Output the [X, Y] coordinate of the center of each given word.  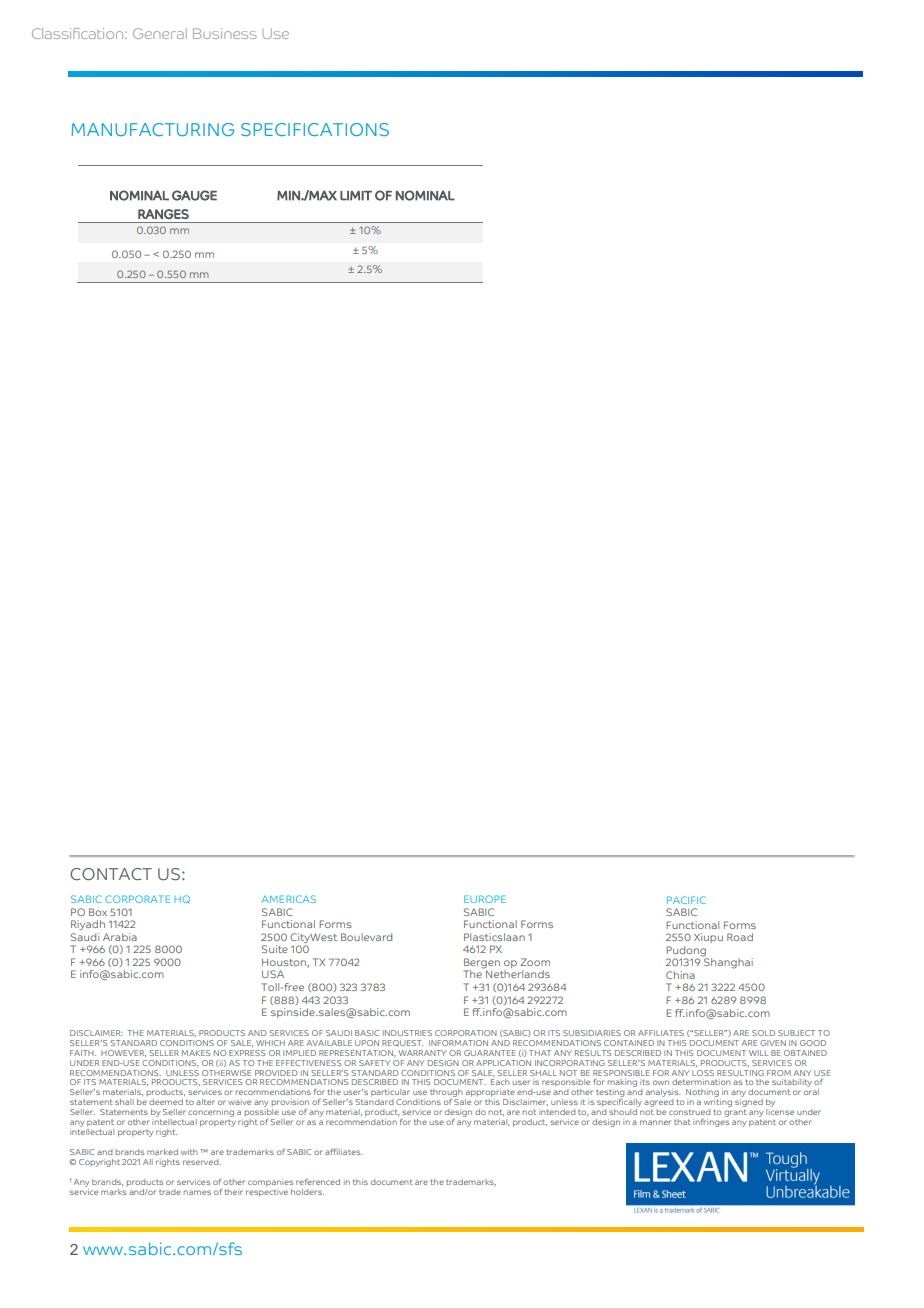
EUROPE [485, 899]
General [160, 33]
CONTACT [111, 874]
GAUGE [194, 195]
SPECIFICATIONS [315, 129]
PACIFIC [686, 900]
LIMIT [356, 195]
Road [740, 937]
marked [162, 1152]
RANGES [163, 214]
